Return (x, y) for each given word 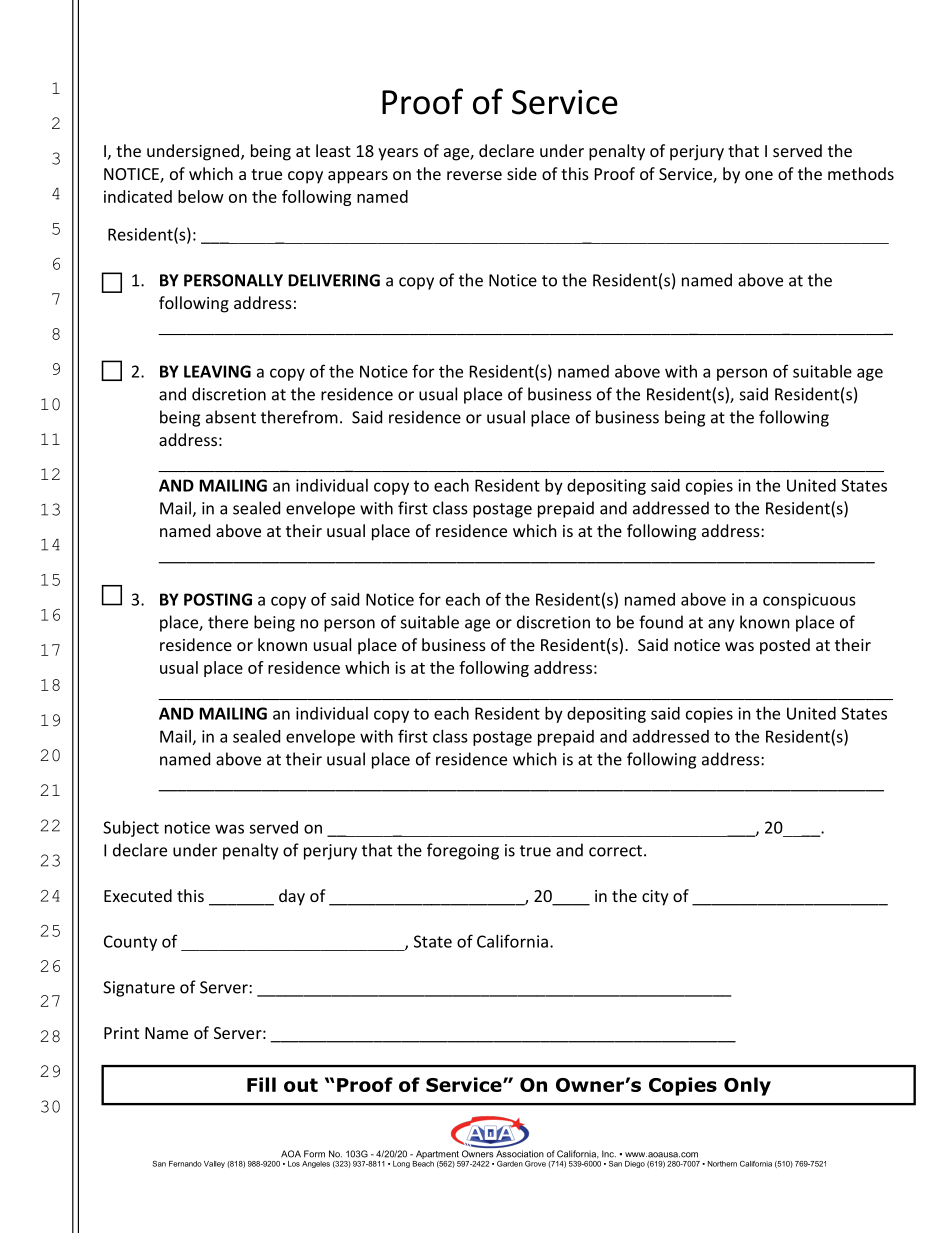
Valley (214, 1164)
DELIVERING (334, 280)
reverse (474, 175)
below (201, 196)
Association (520, 1154)
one (759, 175)
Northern (722, 1164)
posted (785, 646)
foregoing (463, 851)
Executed (138, 895)
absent (231, 417)
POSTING (218, 599)
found (661, 622)
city (655, 898)
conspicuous (809, 601)
